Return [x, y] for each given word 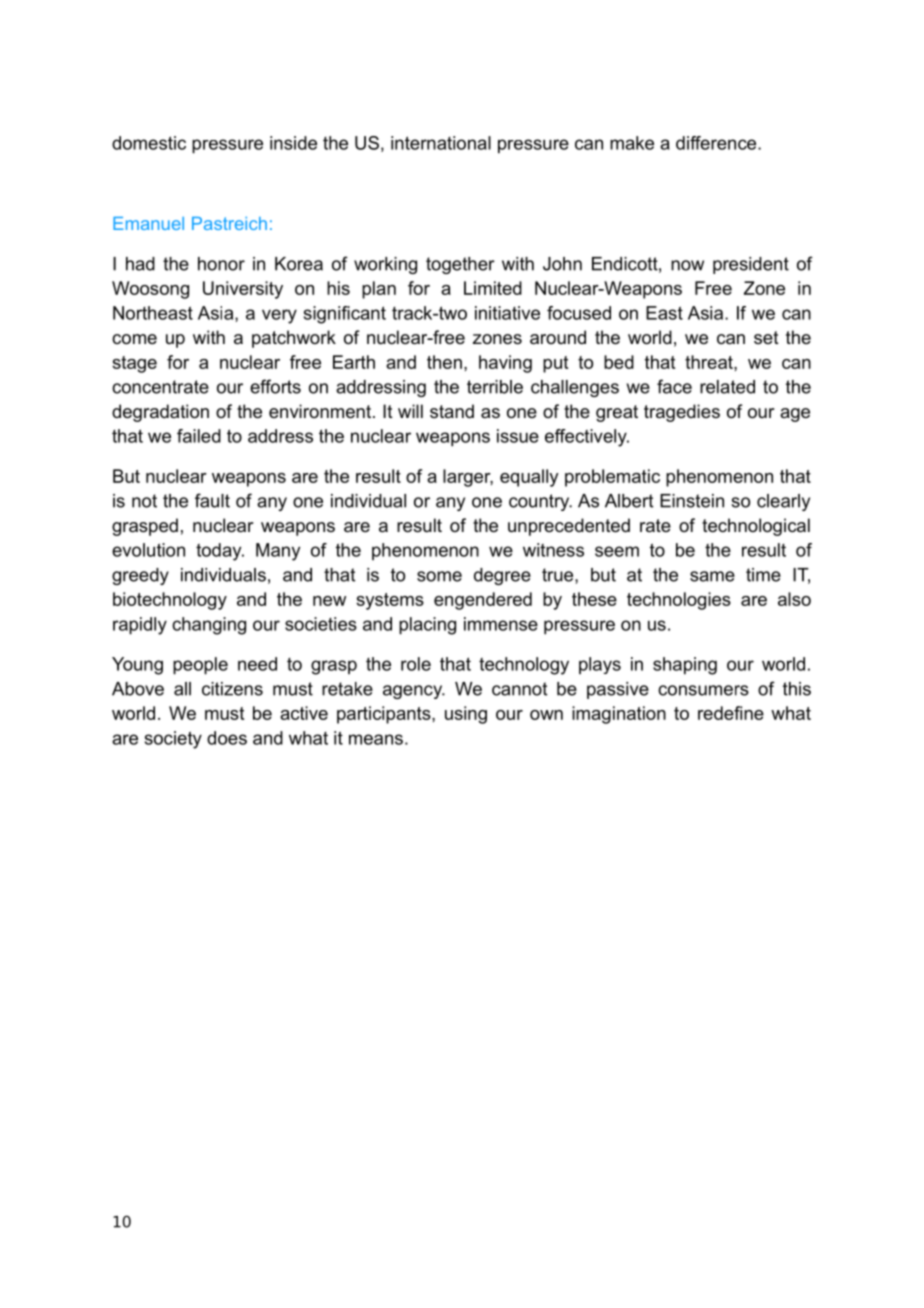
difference [717, 143]
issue [518, 436]
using [466, 715]
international [441, 143]
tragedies [682, 413]
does [227, 738]
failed [199, 436]
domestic [149, 143]
